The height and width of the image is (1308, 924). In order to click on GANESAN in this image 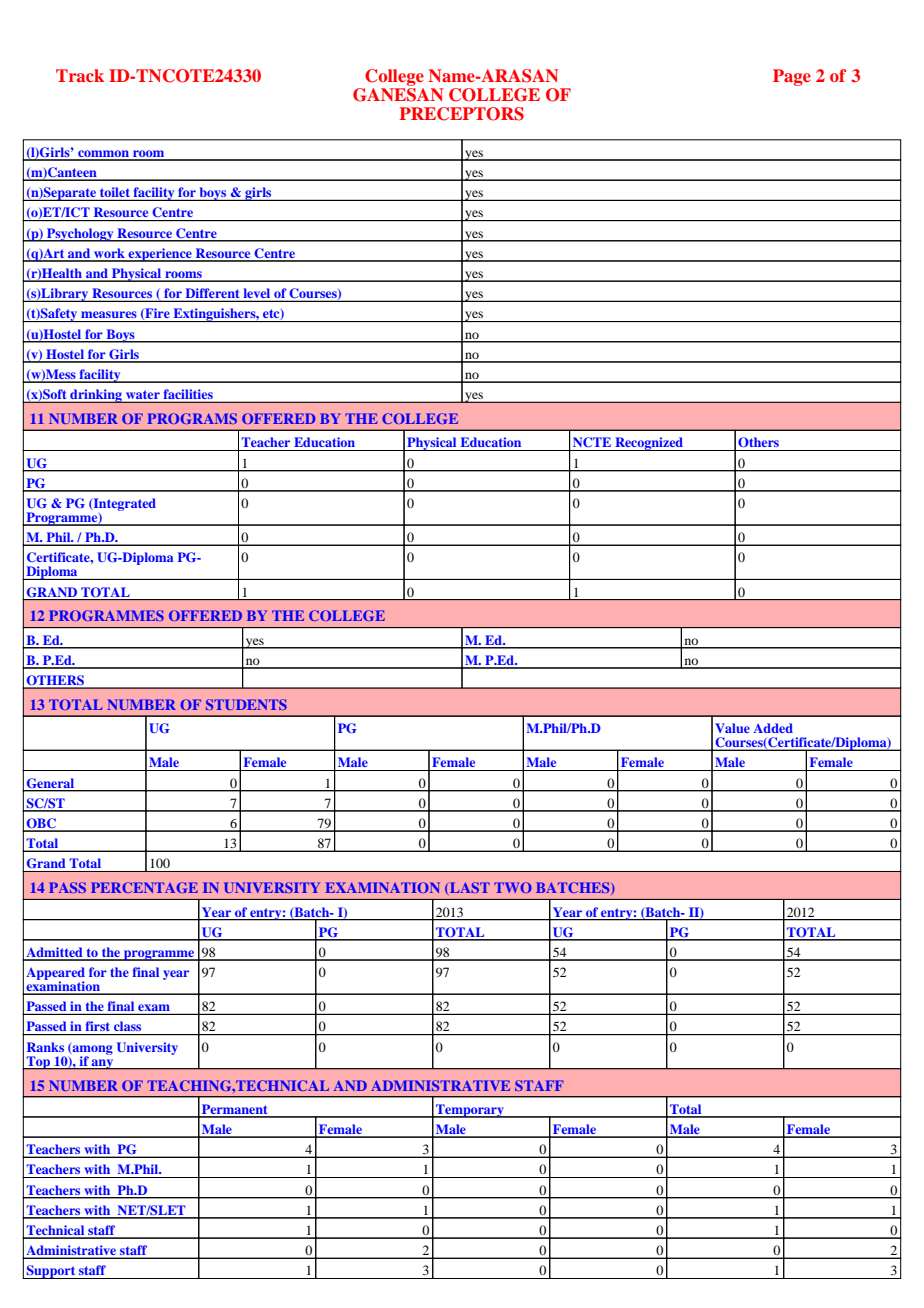, I will do `click(398, 95)`.
